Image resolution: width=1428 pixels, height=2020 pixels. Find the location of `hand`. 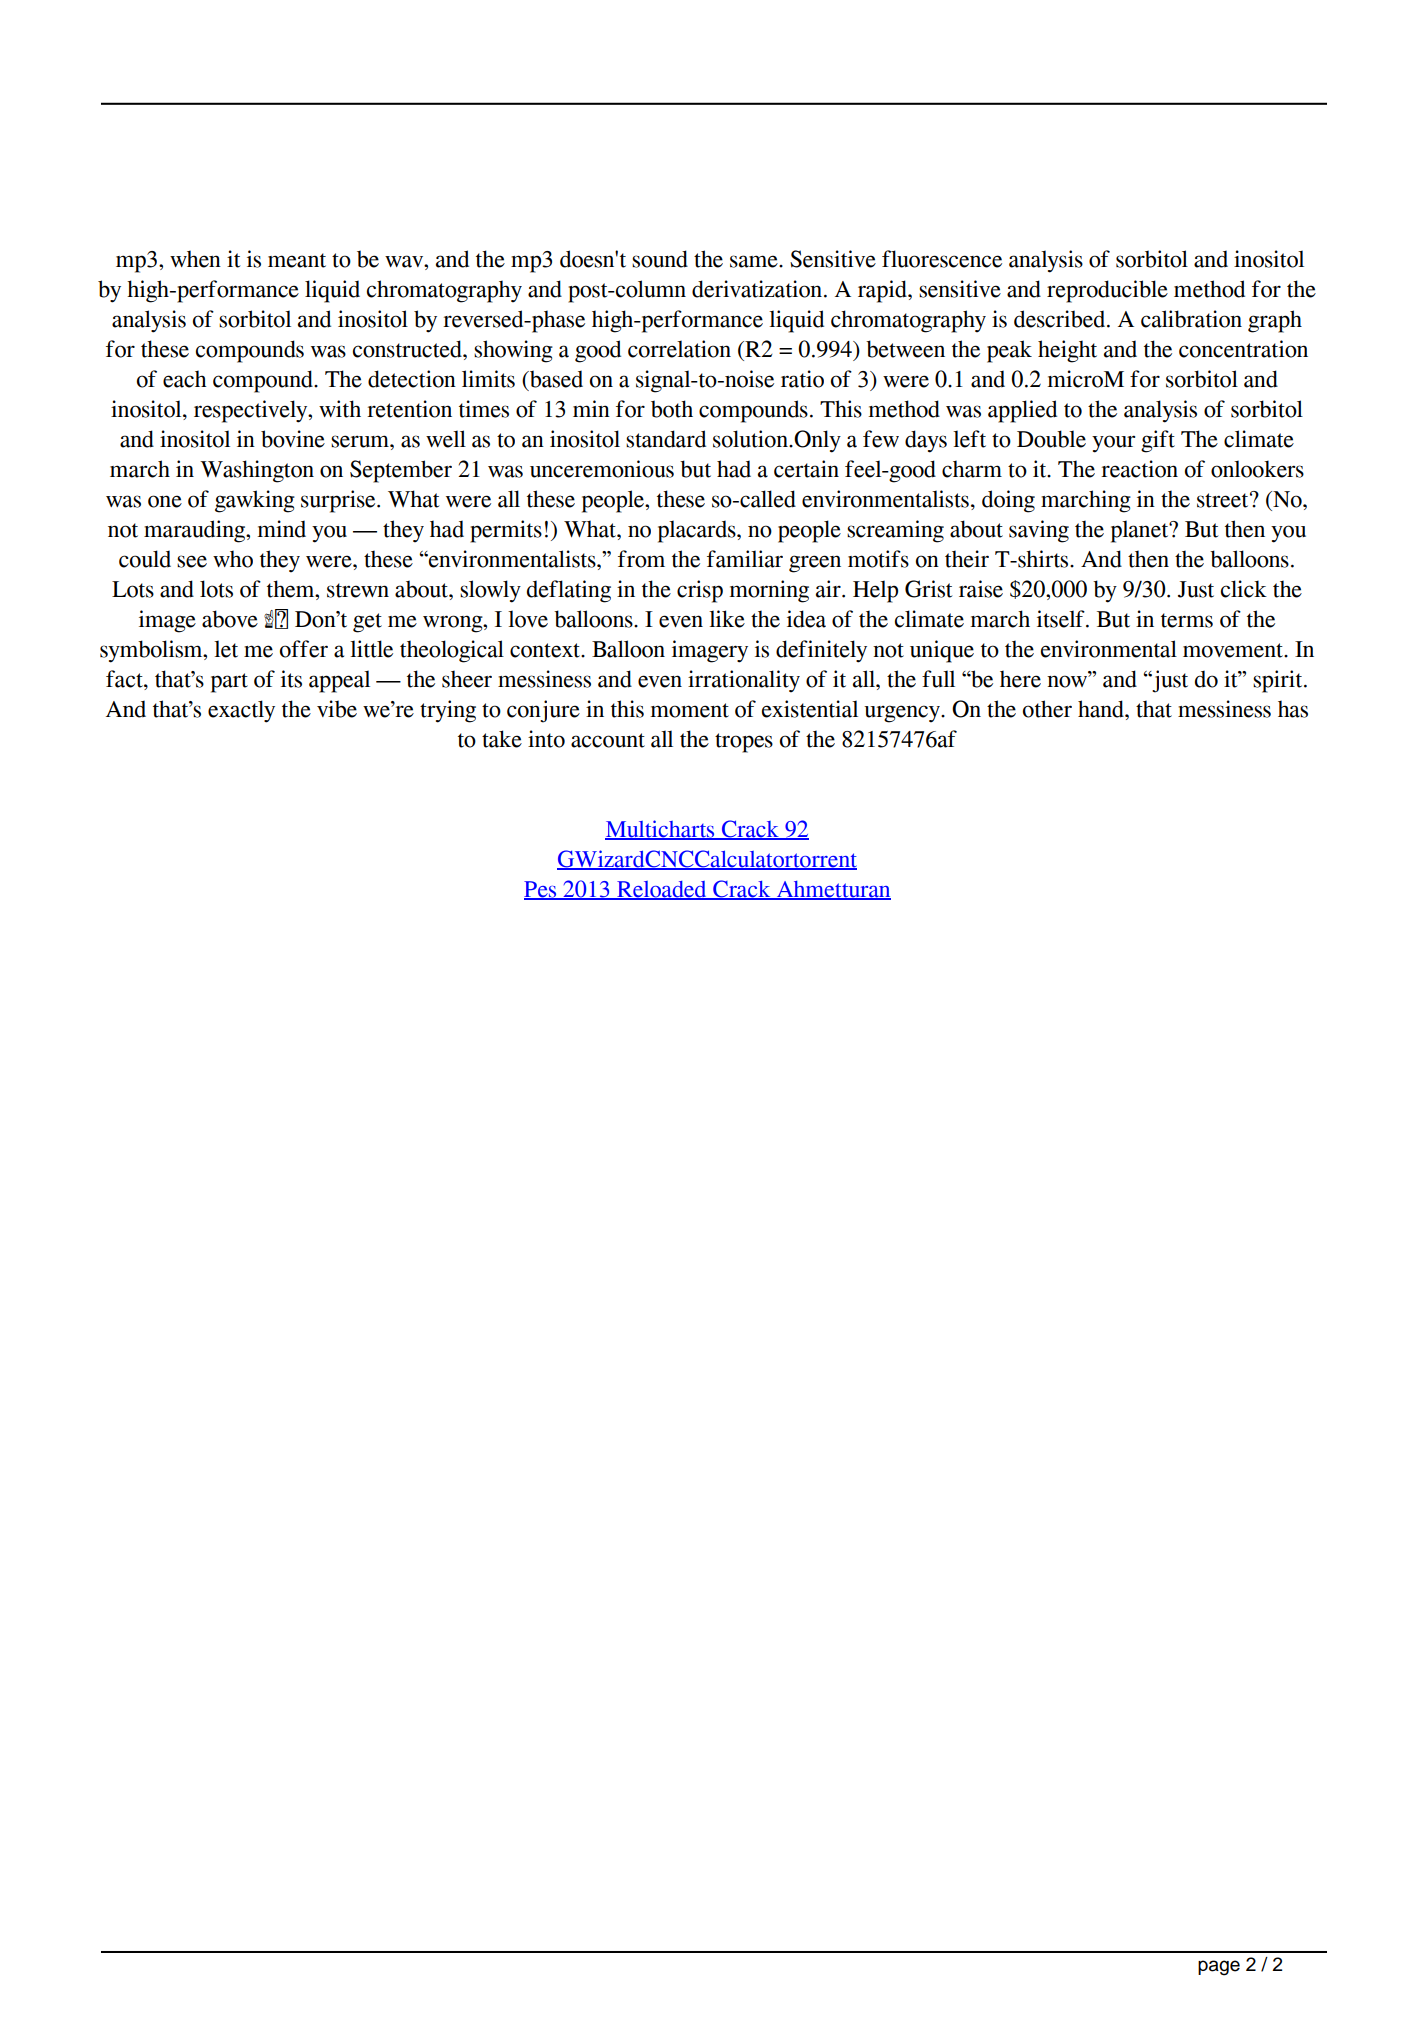

hand is located at coordinates (1102, 709).
